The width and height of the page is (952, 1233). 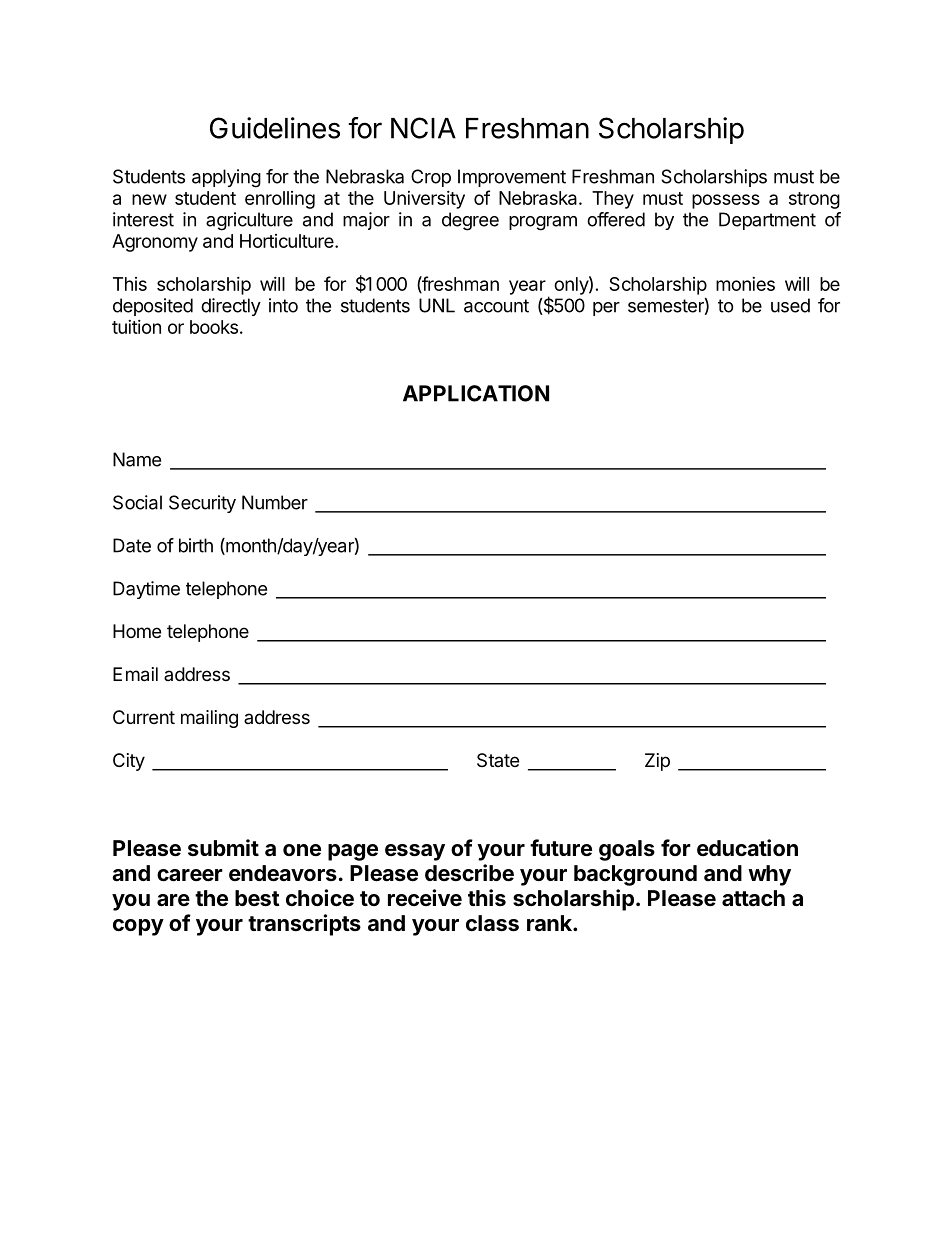 What do you see at coordinates (137, 459) in the page?
I see `Name` at bounding box center [137, 459].
